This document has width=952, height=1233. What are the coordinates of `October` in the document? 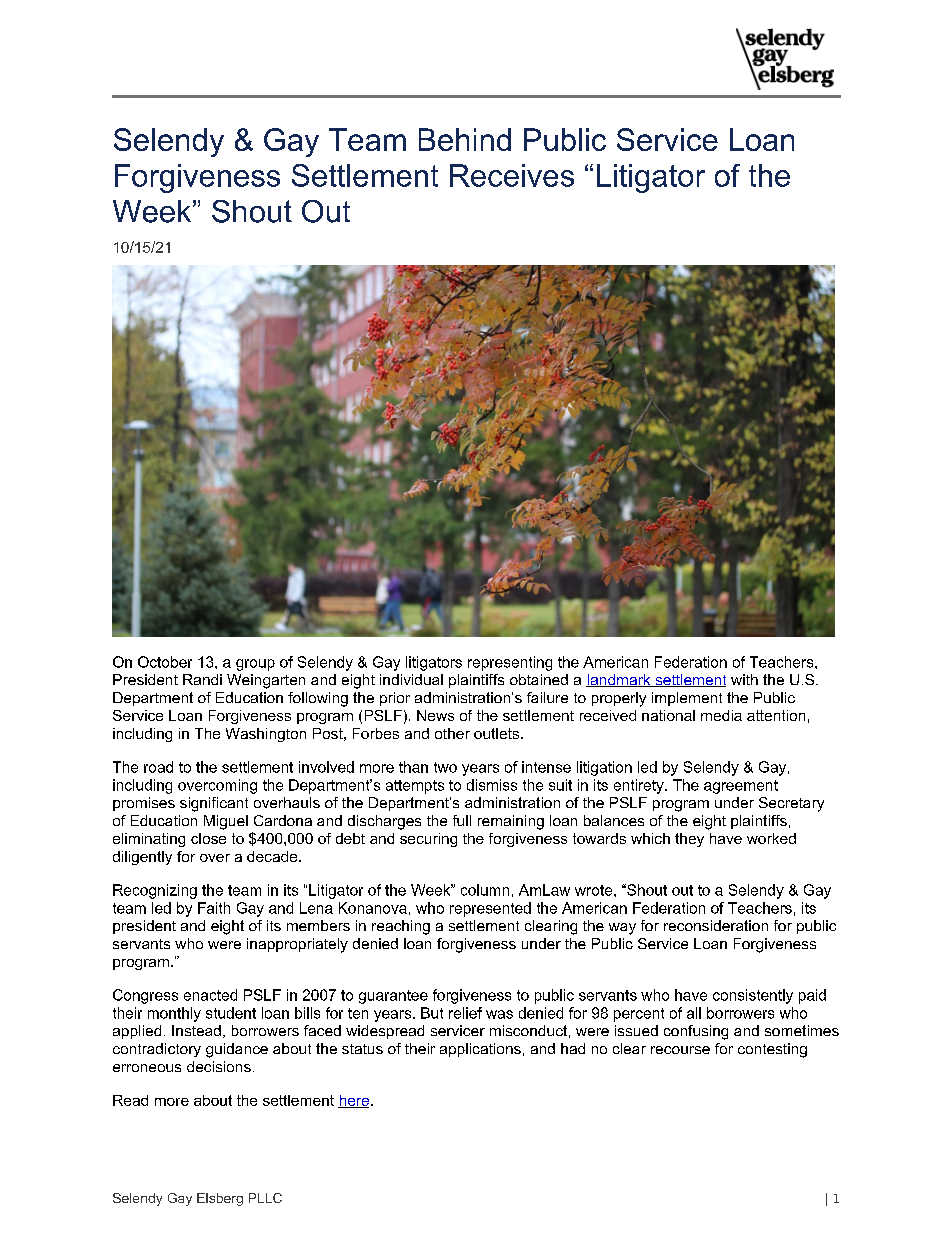 It's located at (165, 662).
